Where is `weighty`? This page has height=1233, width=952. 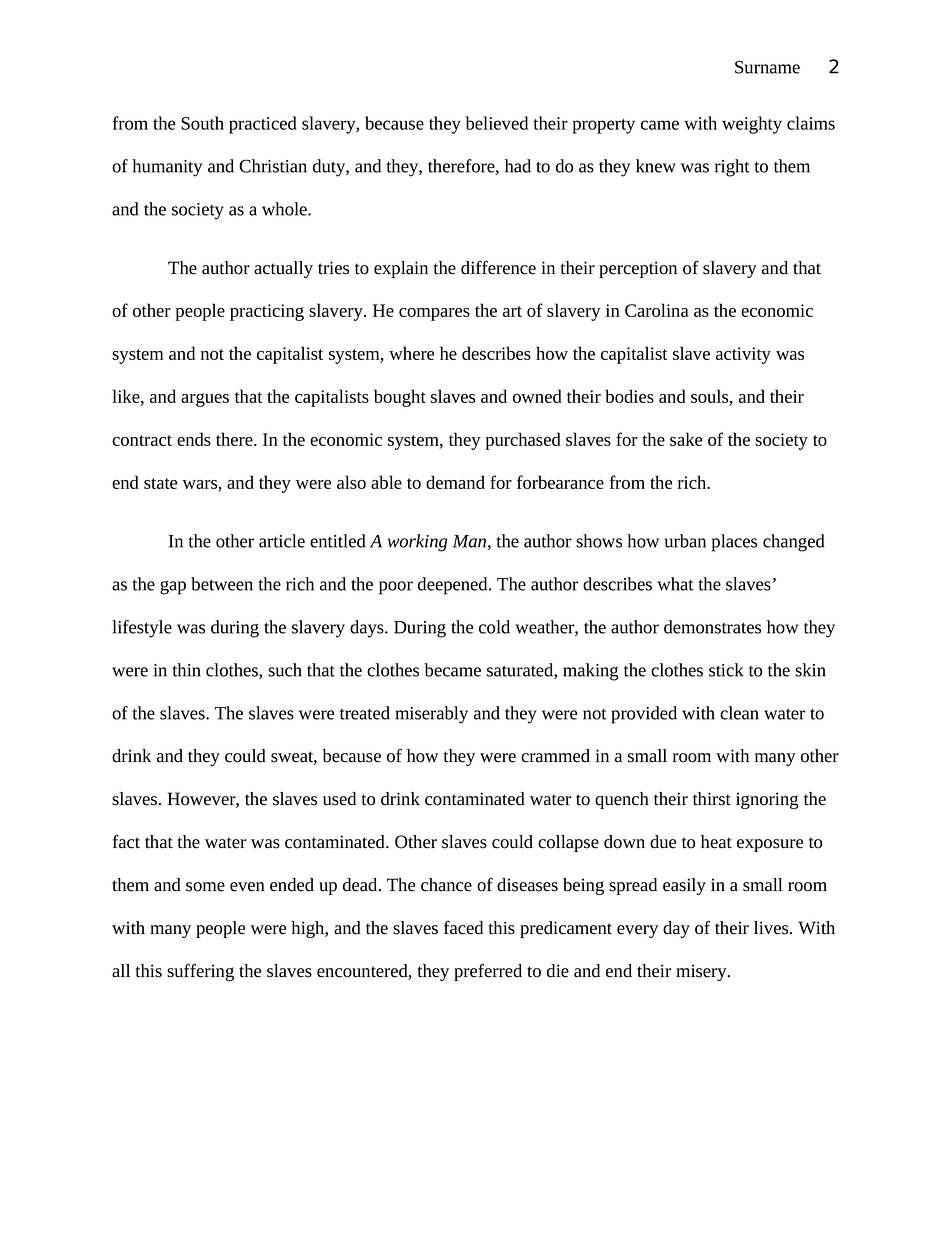 weighty is located at coordinates (752, 125).
